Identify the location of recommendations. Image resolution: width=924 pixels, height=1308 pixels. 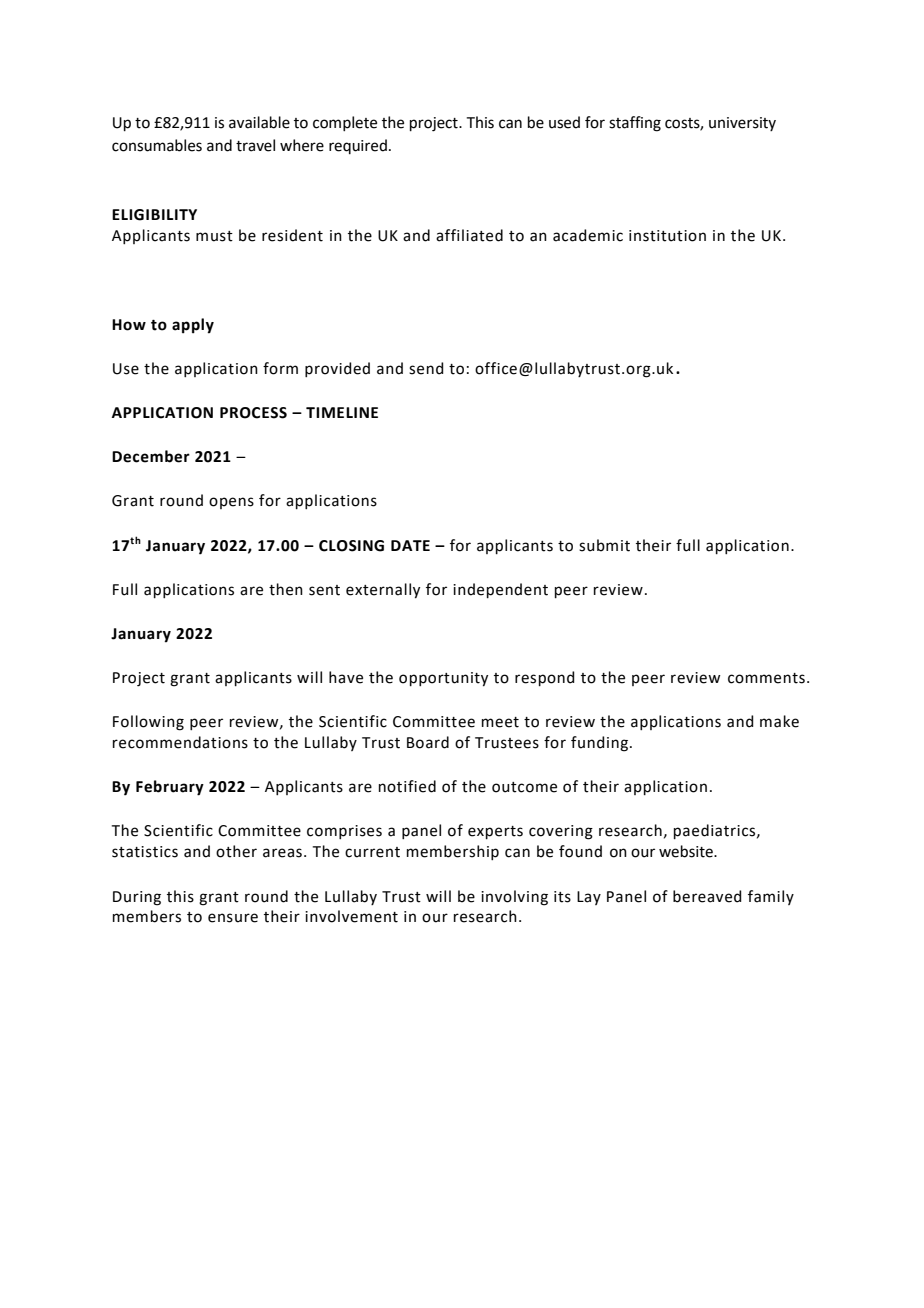
(180, 742).
